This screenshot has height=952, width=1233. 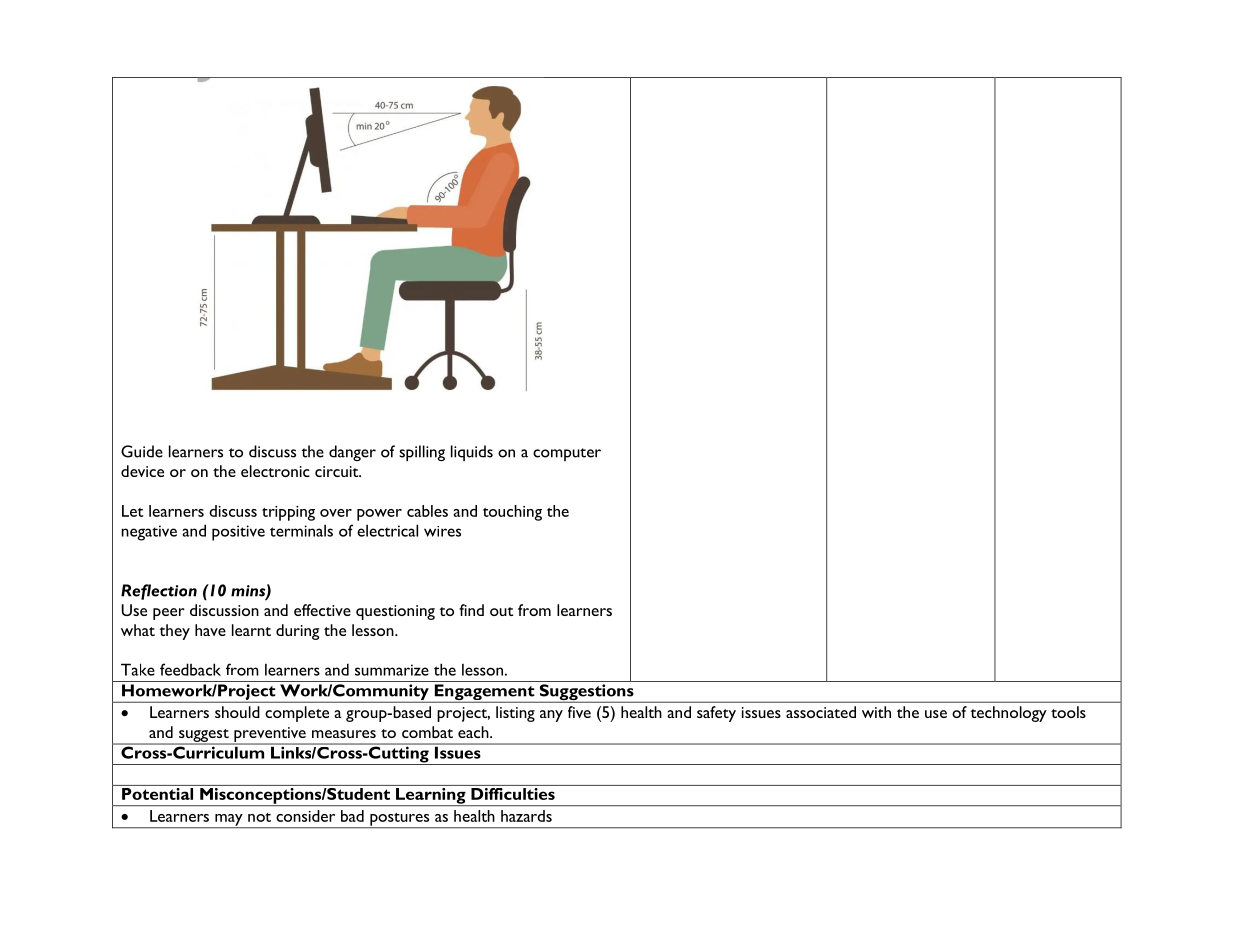 I want to click on technology, so click(x=1008, y=714).
